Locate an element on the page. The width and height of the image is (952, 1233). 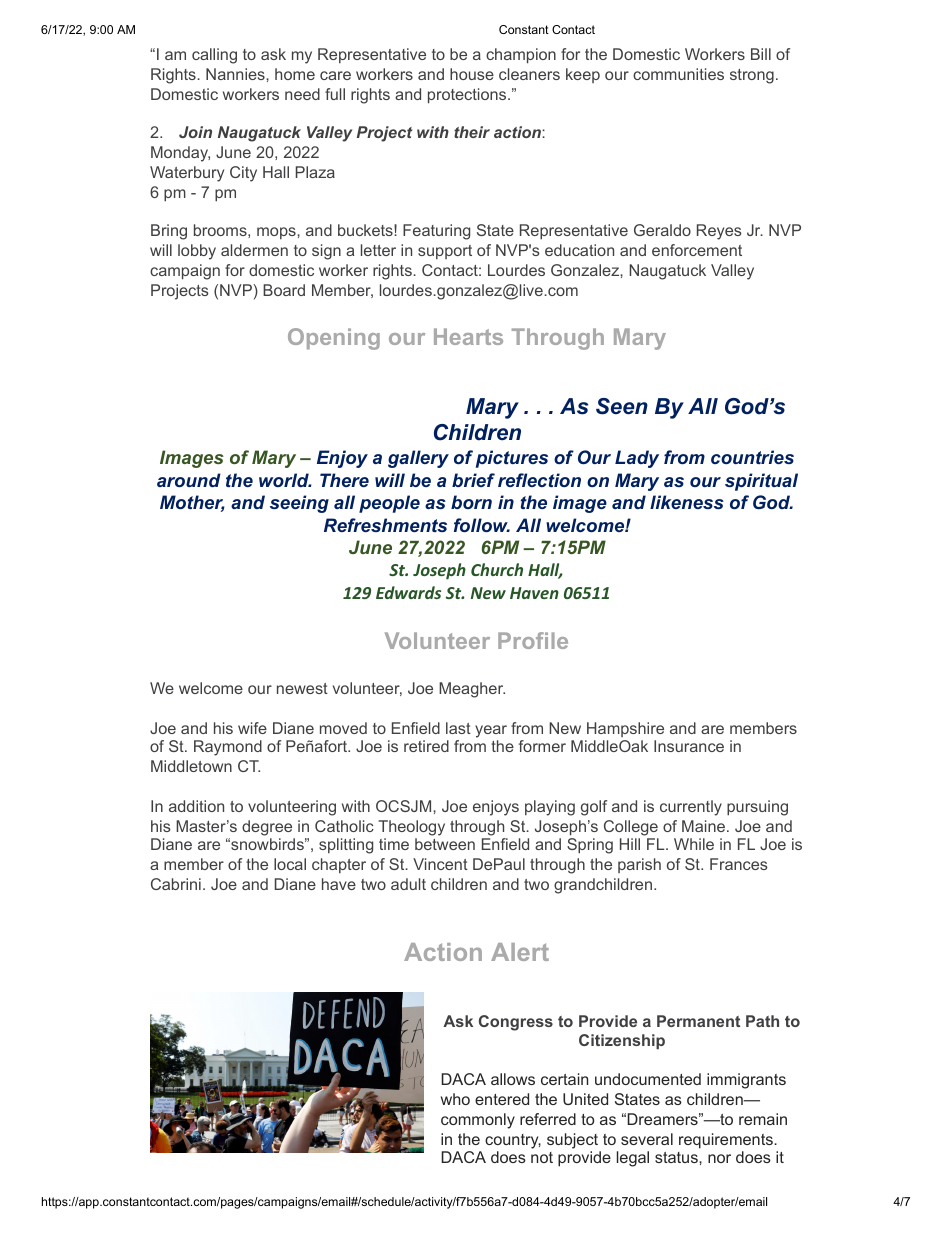
Nannies is located at coordinates (236, 74).
